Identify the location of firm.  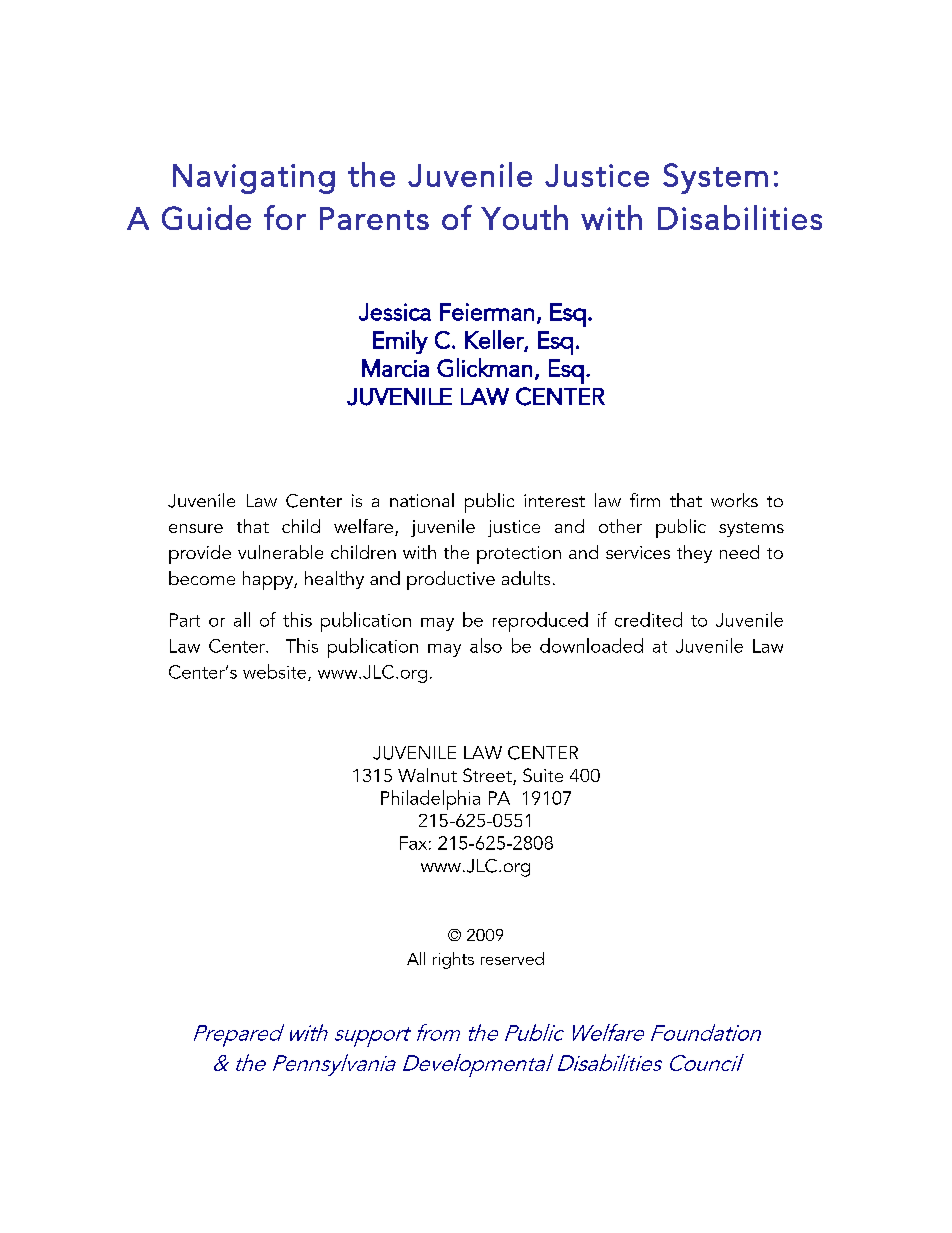
(645, 500).
